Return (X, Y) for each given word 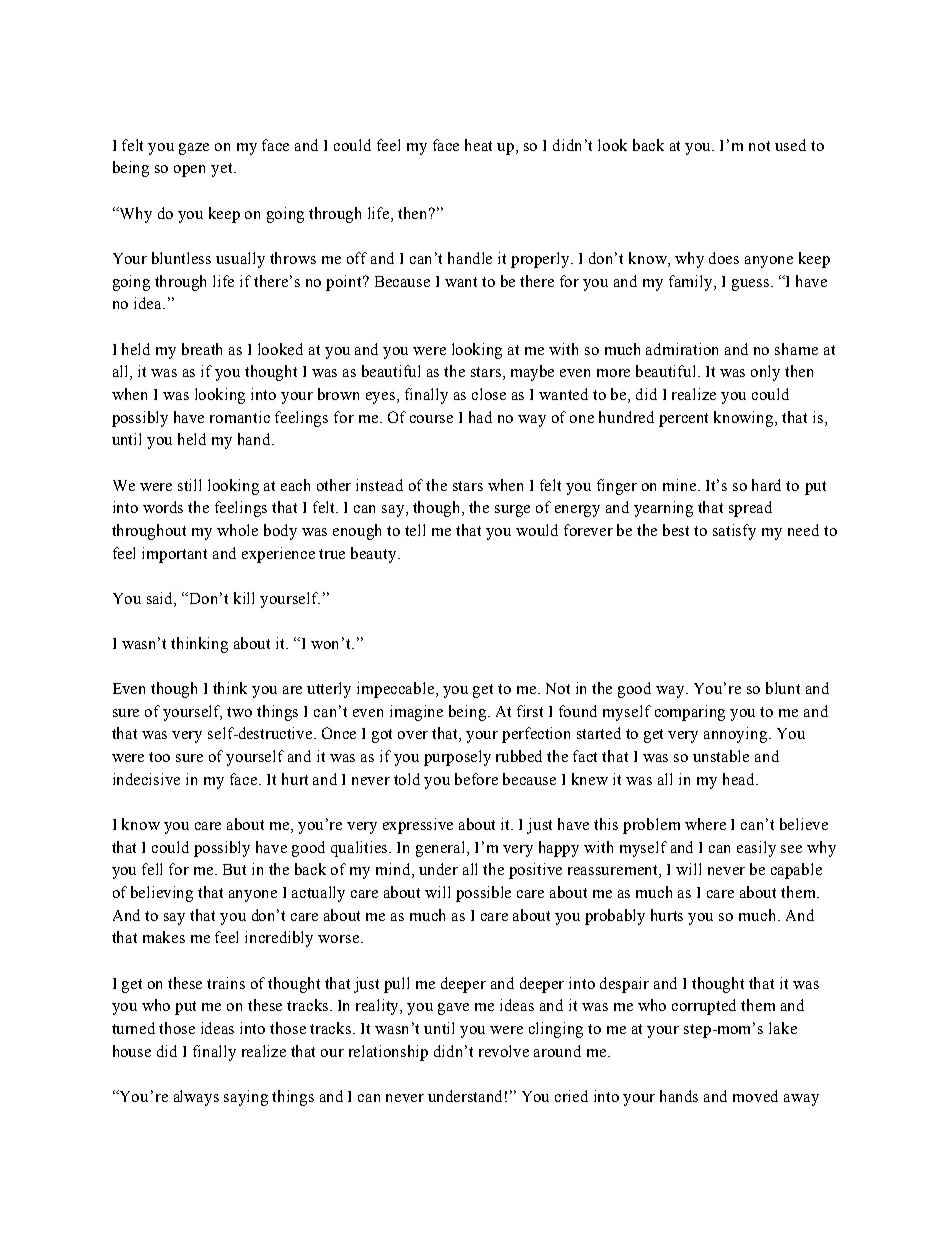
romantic (240, 417)
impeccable (397, 690)
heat (478, 145)
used (790, 145)
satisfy (734, 532)
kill (244, 598)
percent (683, 420)
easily (756, 849)
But (234, 869)
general (442, 849)
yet (223, 170)
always (196, 1098)
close (489, 394)
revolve (504, 1051)
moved (755, 1096)
